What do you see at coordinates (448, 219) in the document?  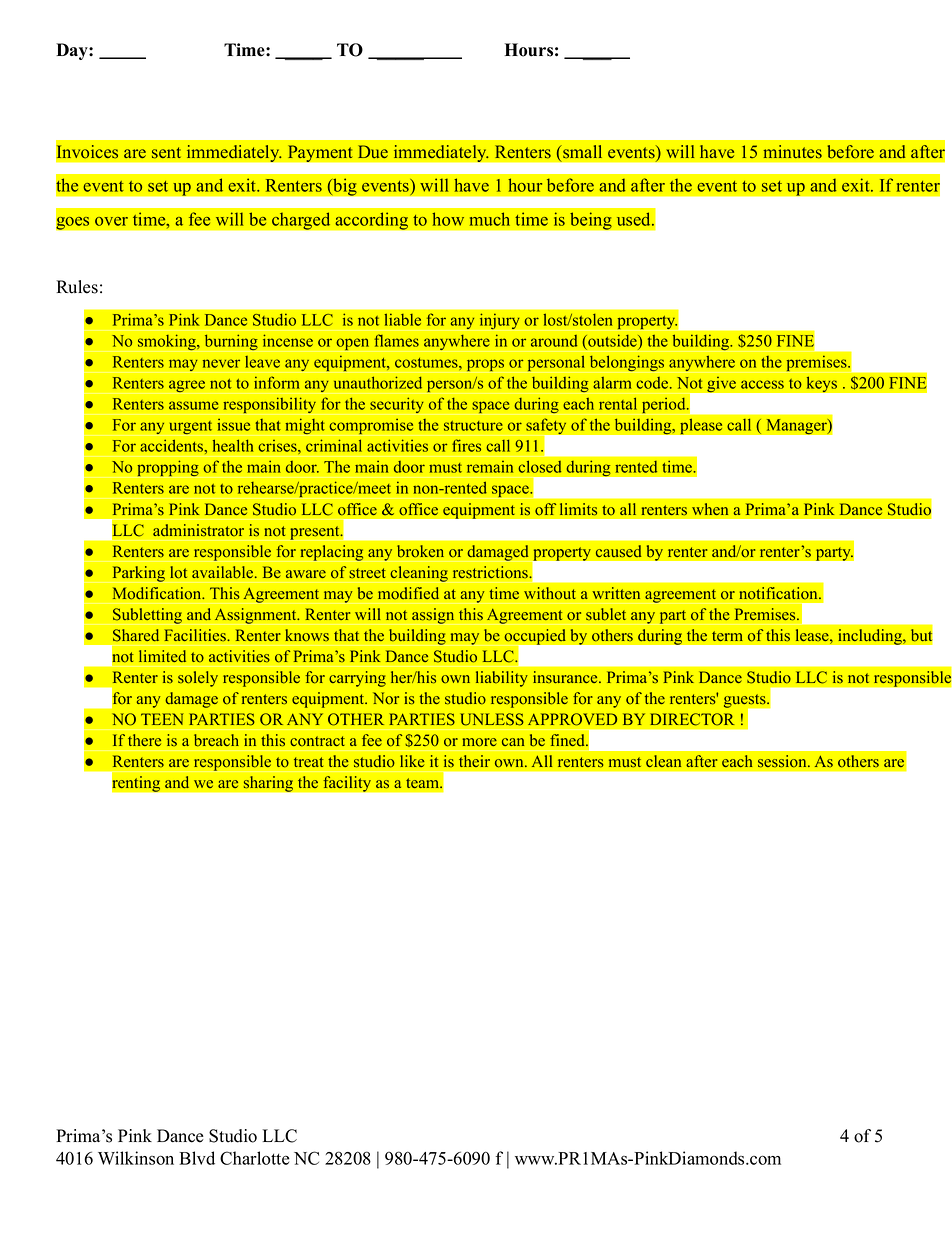 I see `how` at bounding box center [448, 219].
